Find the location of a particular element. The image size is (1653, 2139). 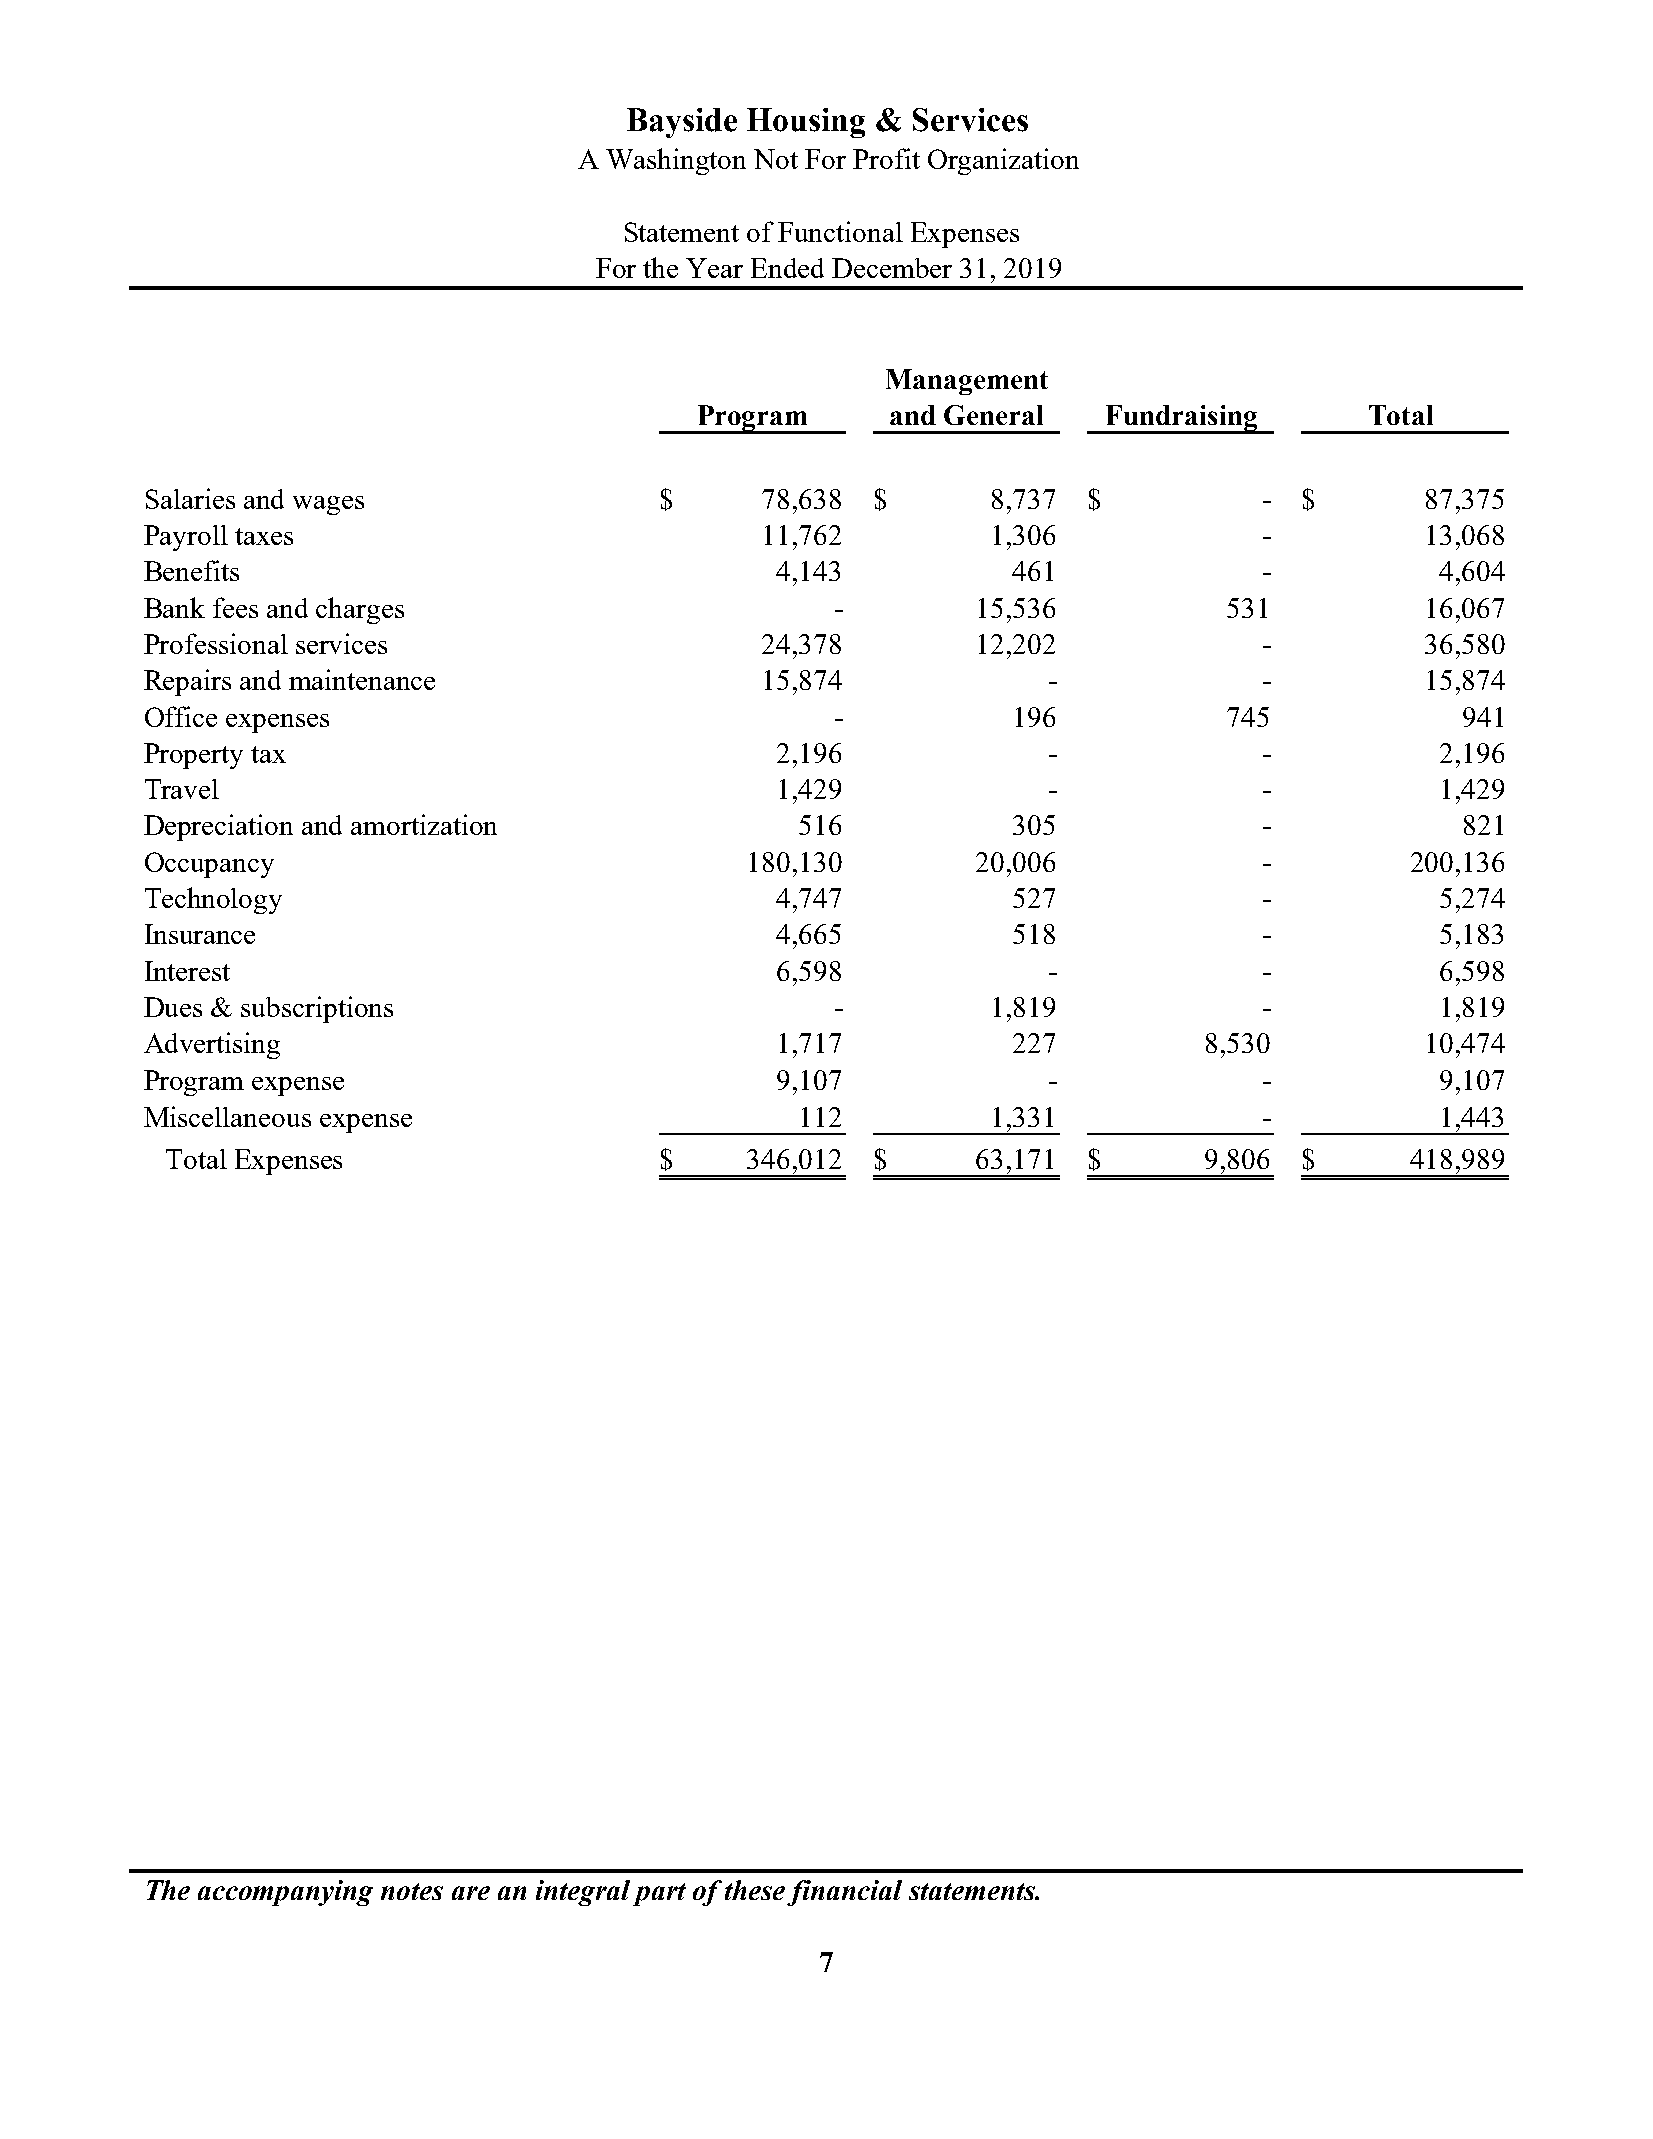

subscriptions is located at coordinates (317, 1009).
